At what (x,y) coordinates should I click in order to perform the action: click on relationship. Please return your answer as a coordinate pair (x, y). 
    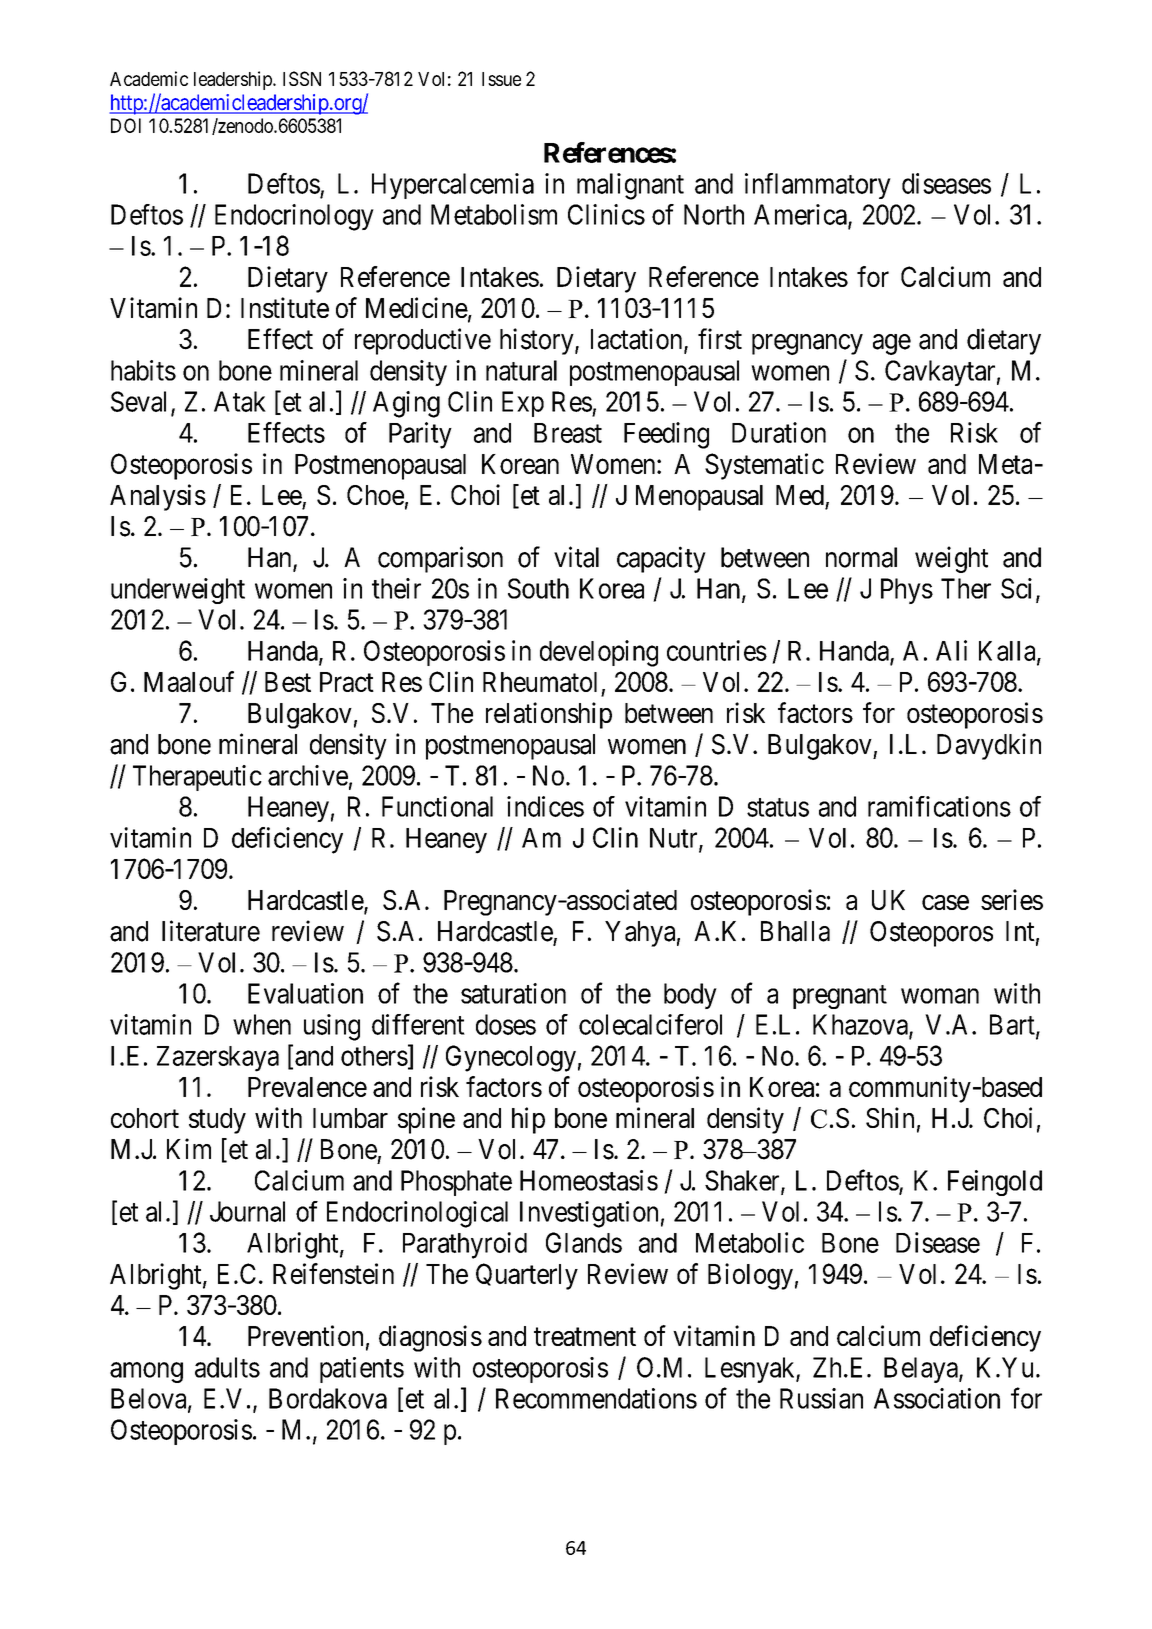
    Looking at the image, I should click on (549, 715).
